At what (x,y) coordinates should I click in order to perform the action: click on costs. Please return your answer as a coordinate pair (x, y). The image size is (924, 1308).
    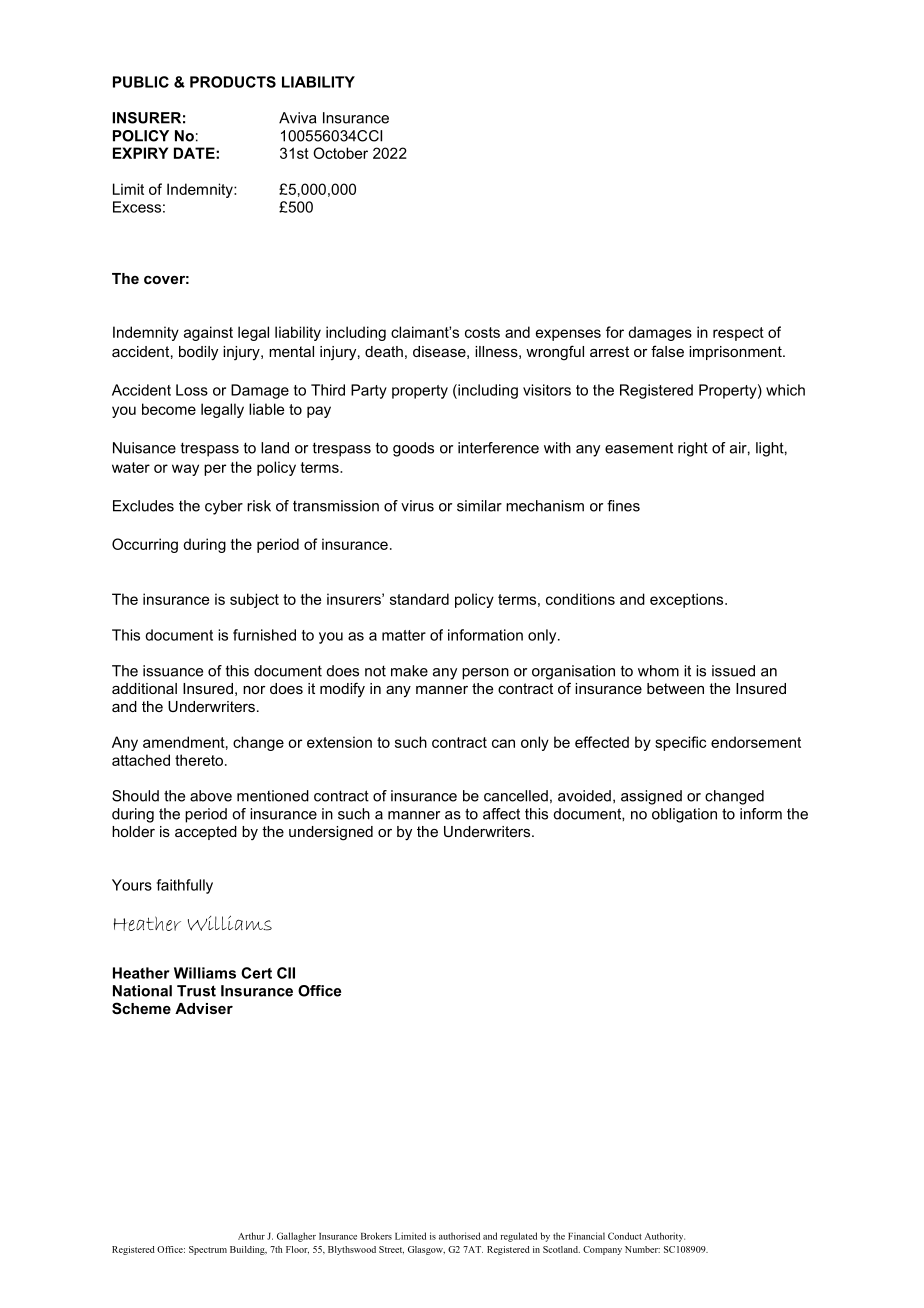
    Looking at the image, I should click on (482, 332).
